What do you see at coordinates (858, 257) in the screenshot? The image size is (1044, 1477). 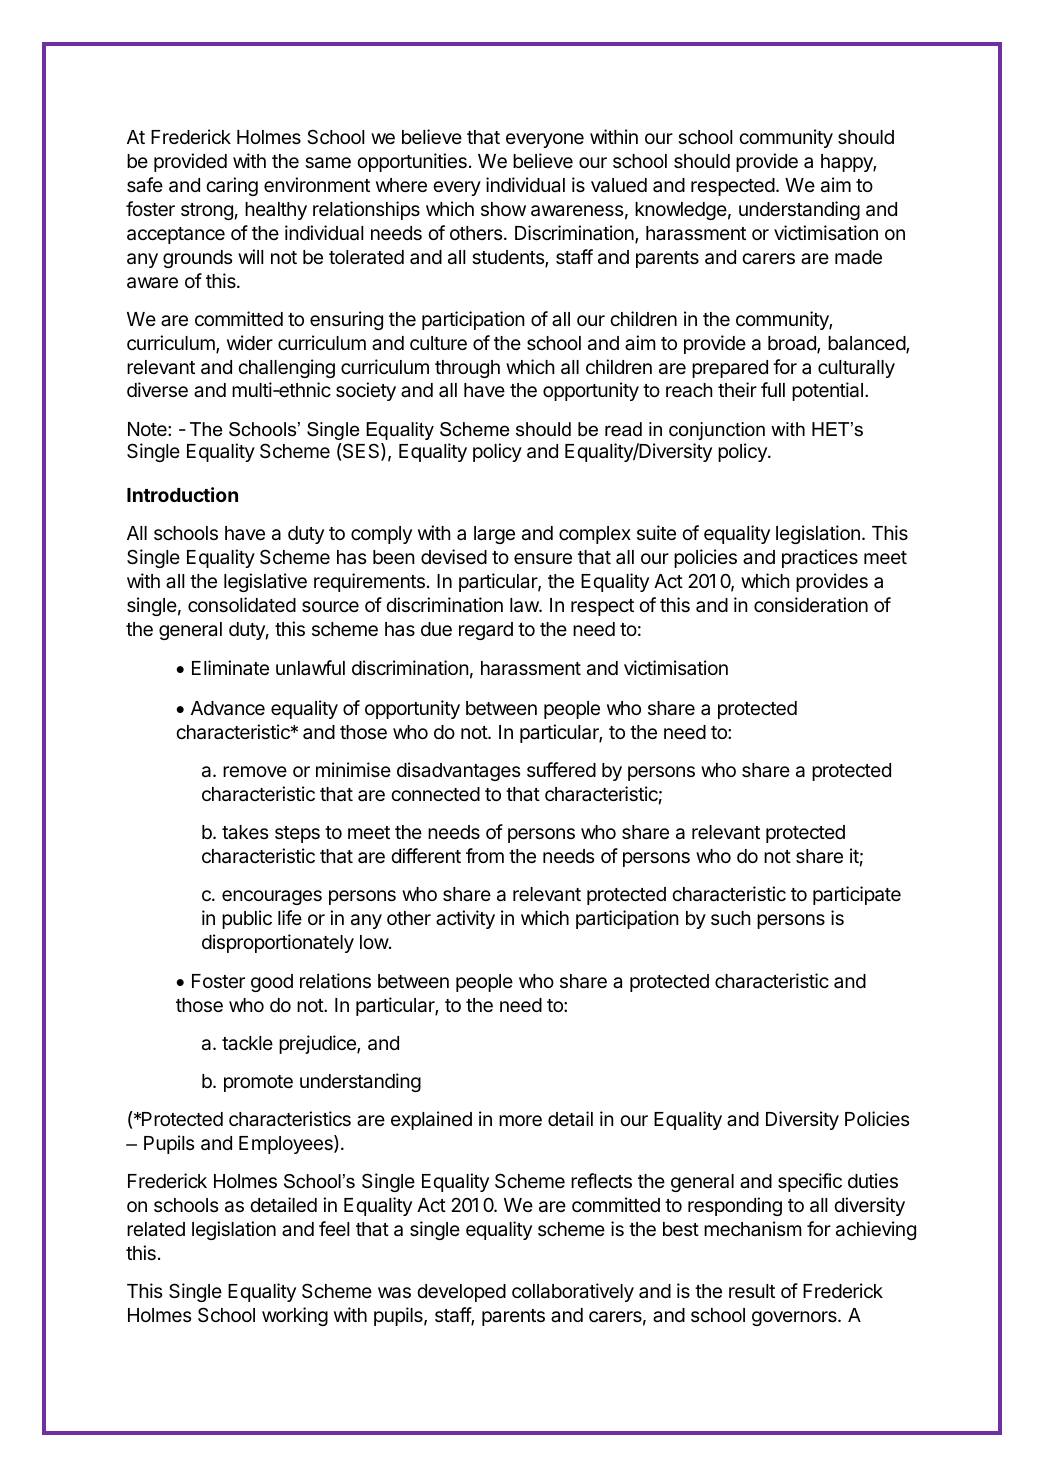 I see `made` at bounding box center [858, 257].
